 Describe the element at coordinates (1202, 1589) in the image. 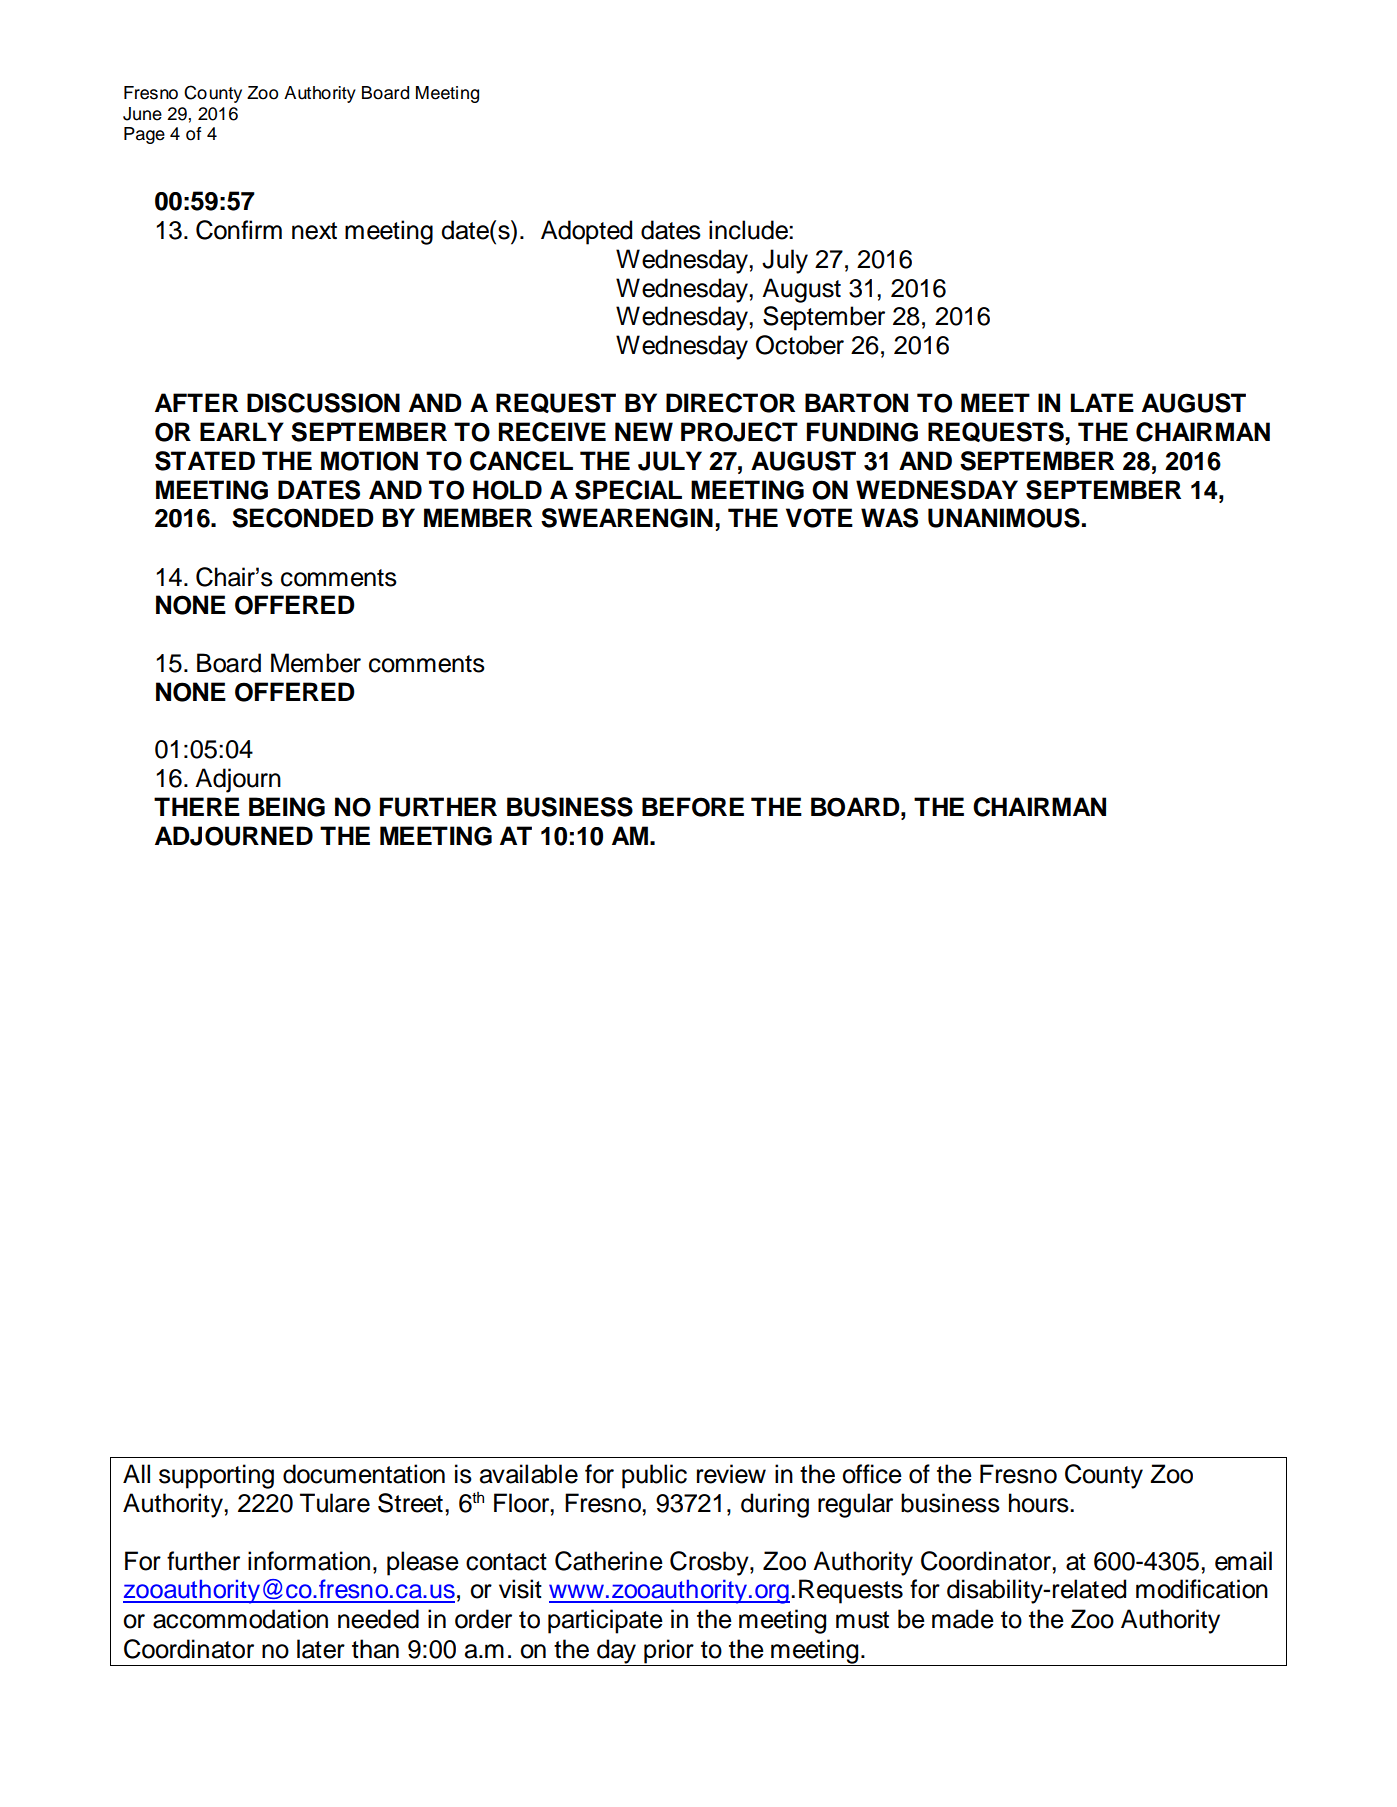

I see `modification` at that location.
